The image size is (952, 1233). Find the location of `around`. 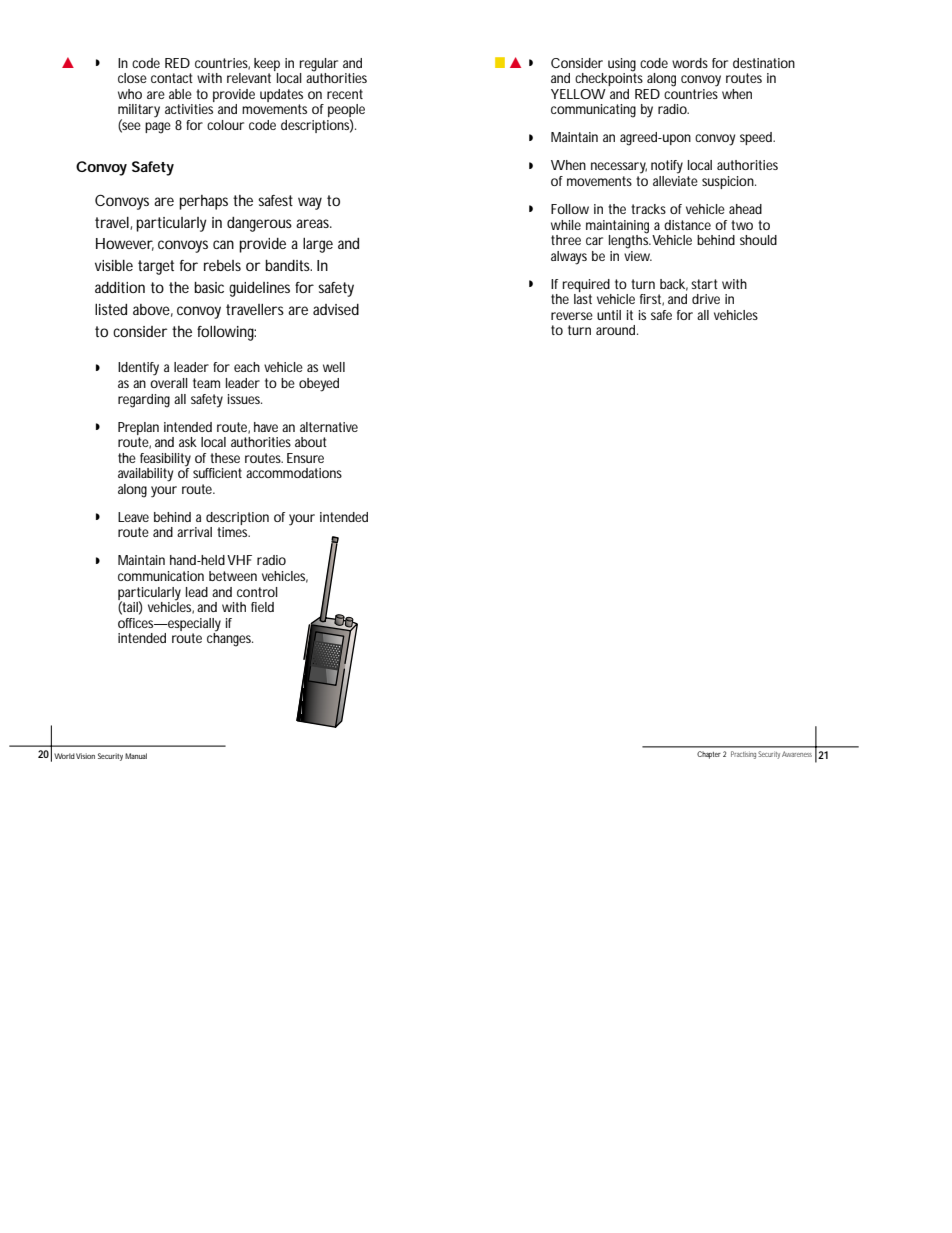

around is located at coordinates (615, 330).
